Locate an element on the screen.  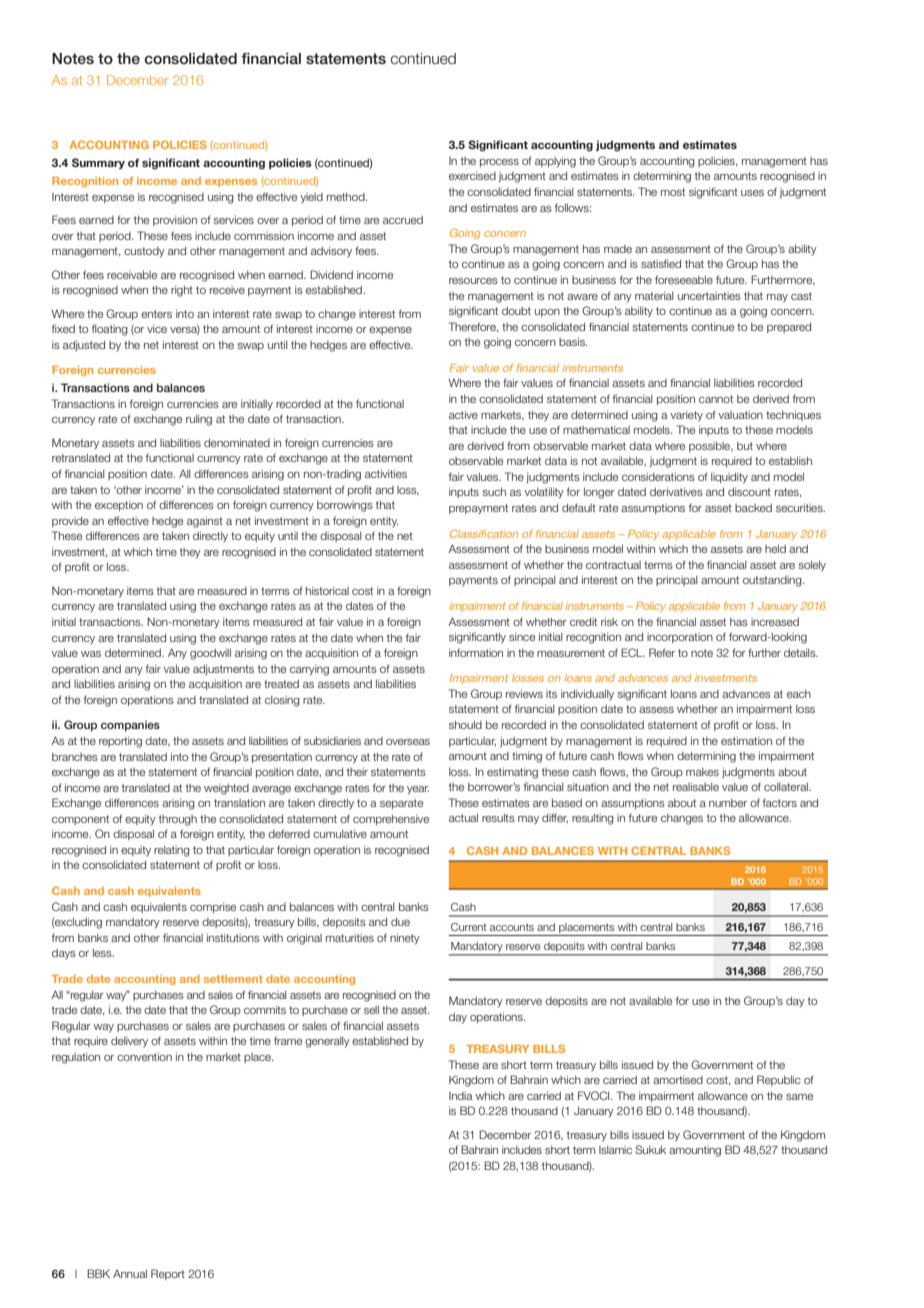
goodwill is located at coordinates (210, 654).
